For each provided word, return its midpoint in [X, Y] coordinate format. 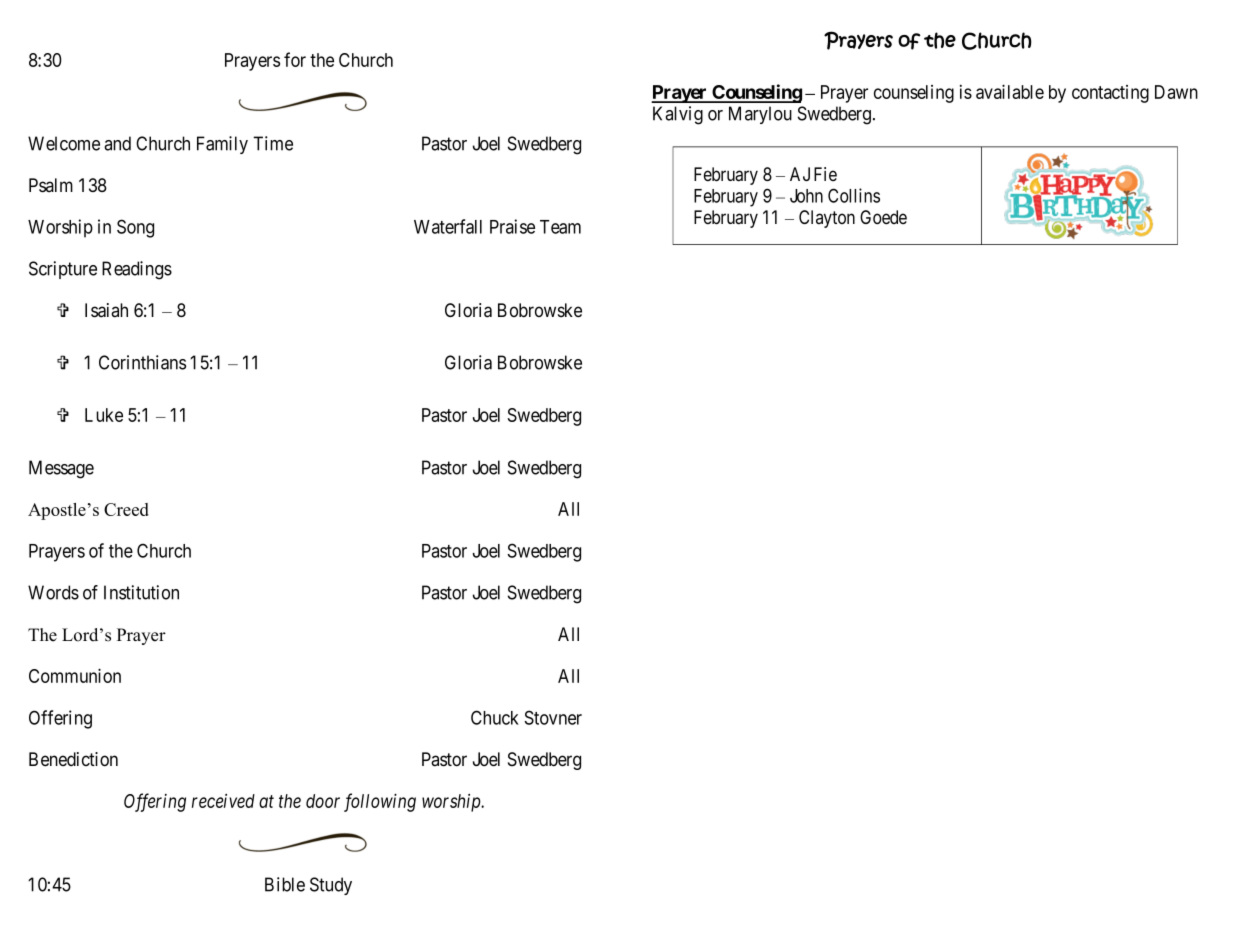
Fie [825, 174]
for [295, 59]
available [1010, 91]
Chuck [495, 717]
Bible [285, 884]
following [380, 802]
